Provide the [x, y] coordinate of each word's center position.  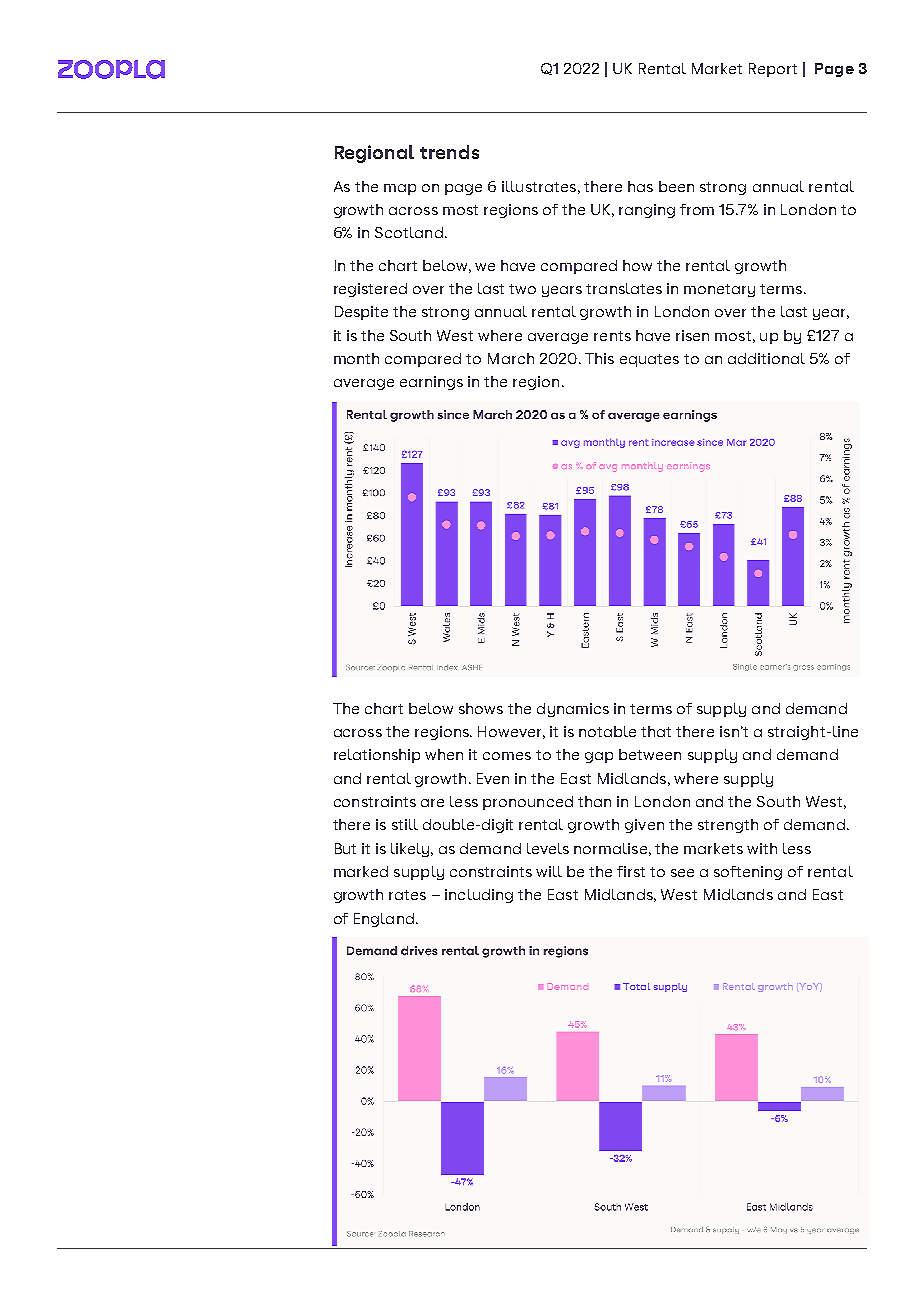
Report [773, 70]
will [549, 871]
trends [449, 152]
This [599, 358]
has [640, 186]
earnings [431, 383]
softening [748, 873]
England [384, 920]
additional [766, 358]
